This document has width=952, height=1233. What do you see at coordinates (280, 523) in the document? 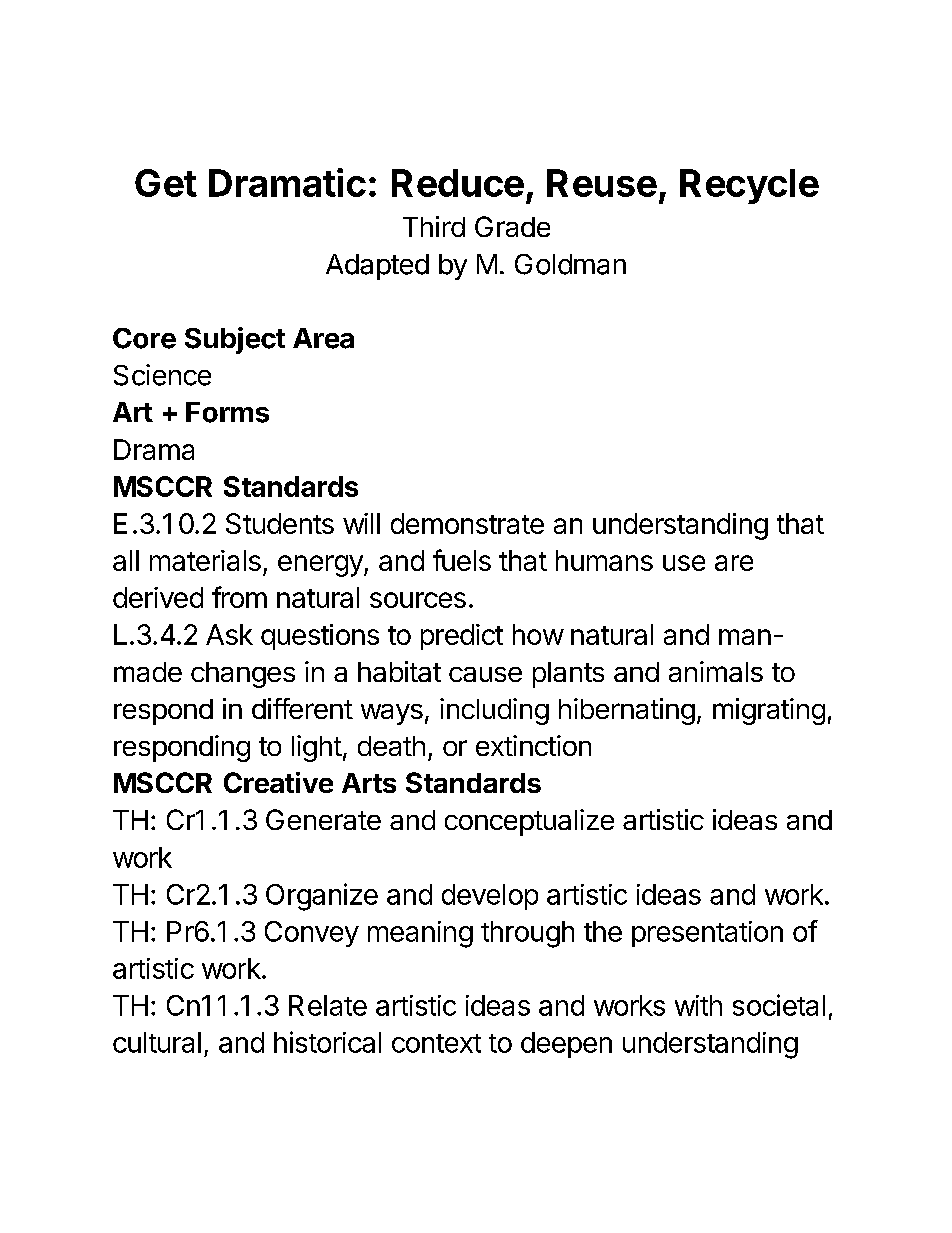
I see `Students` at bounding box center [280, 523].
